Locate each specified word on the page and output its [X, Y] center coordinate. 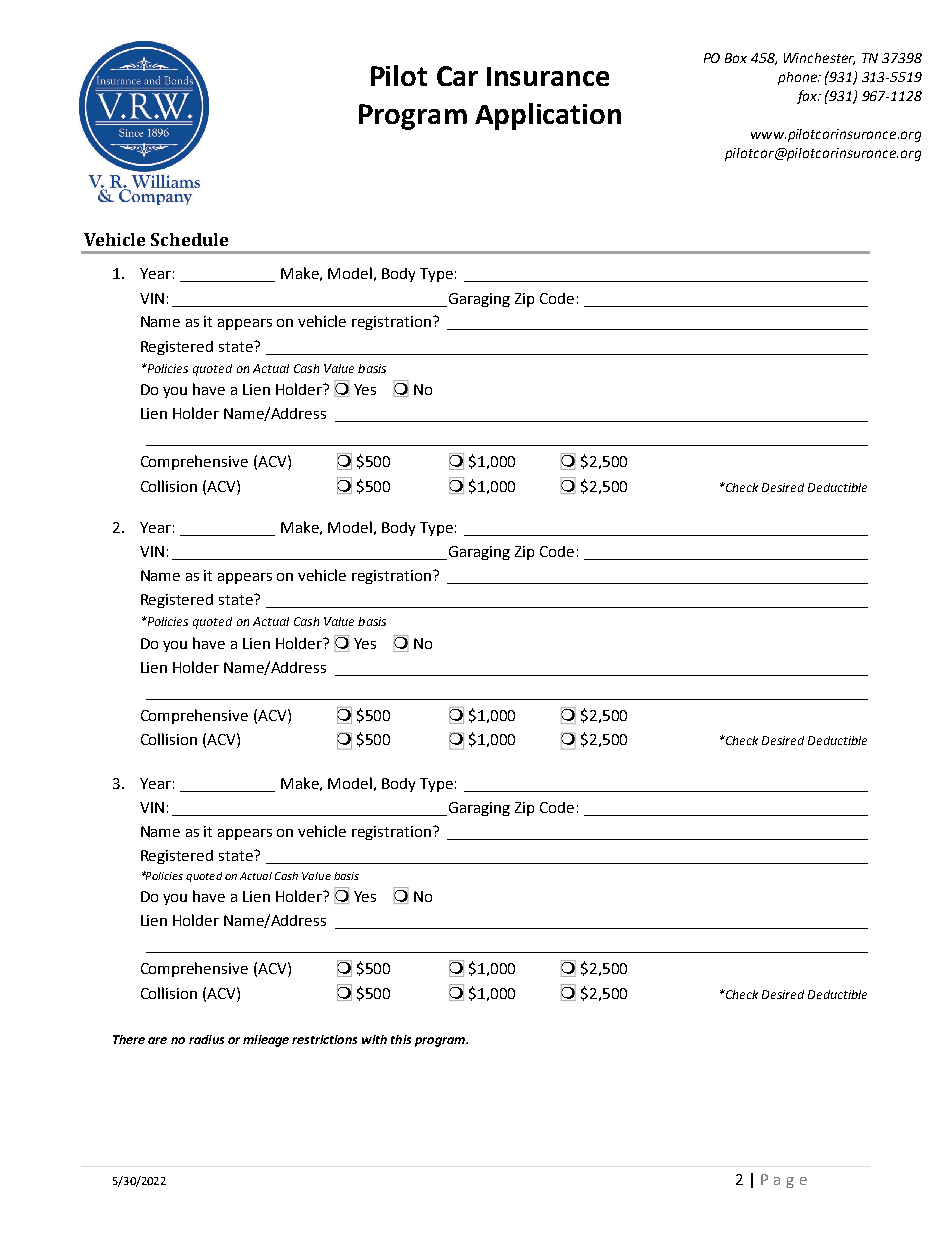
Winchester [819, 59]
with [374, 1039]
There [129, 1039]
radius [206, 1039]
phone [799, 78]
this [401, 1039]
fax [808, 97]
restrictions [324, 1039]
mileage [266, 1041]
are [157, 1040]
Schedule [189, 239]
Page [784, 1181]
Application [548, 116]
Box [736, 58]
